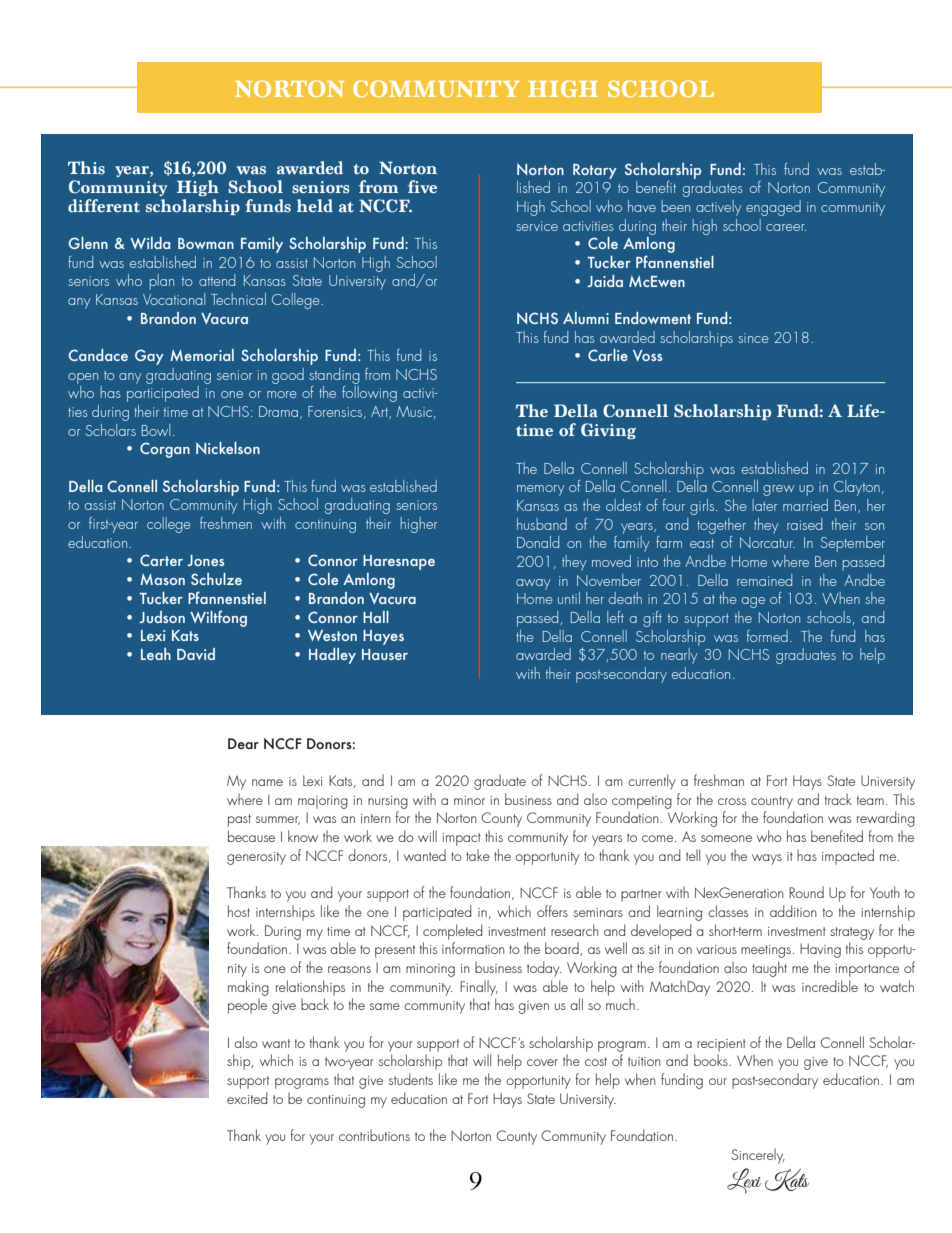 This page has width=952, height=1233. Describe the element at coordinates (767, 636) in the page. I see `formed` at that location.
